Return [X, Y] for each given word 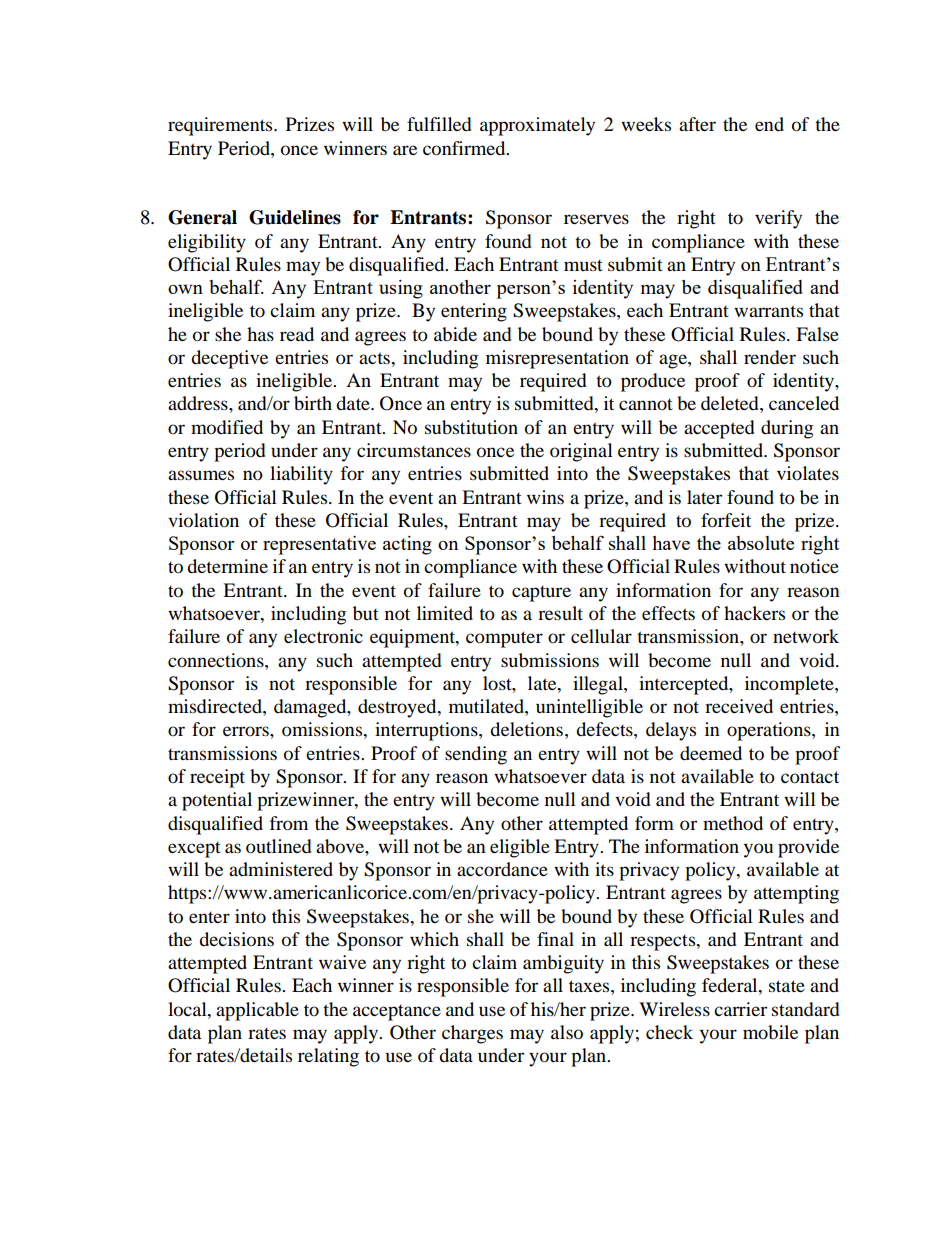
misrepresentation [557, 359]
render [770, 357]
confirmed [465, 148]
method [733, 823]
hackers [754, 613]
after [697, 124]
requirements [221, 126]
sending [476, 755]
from [289, 823]
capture [541, 594]
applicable [257, 1011]
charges [472, 1034]
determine [227, 566]
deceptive [229, 359]
